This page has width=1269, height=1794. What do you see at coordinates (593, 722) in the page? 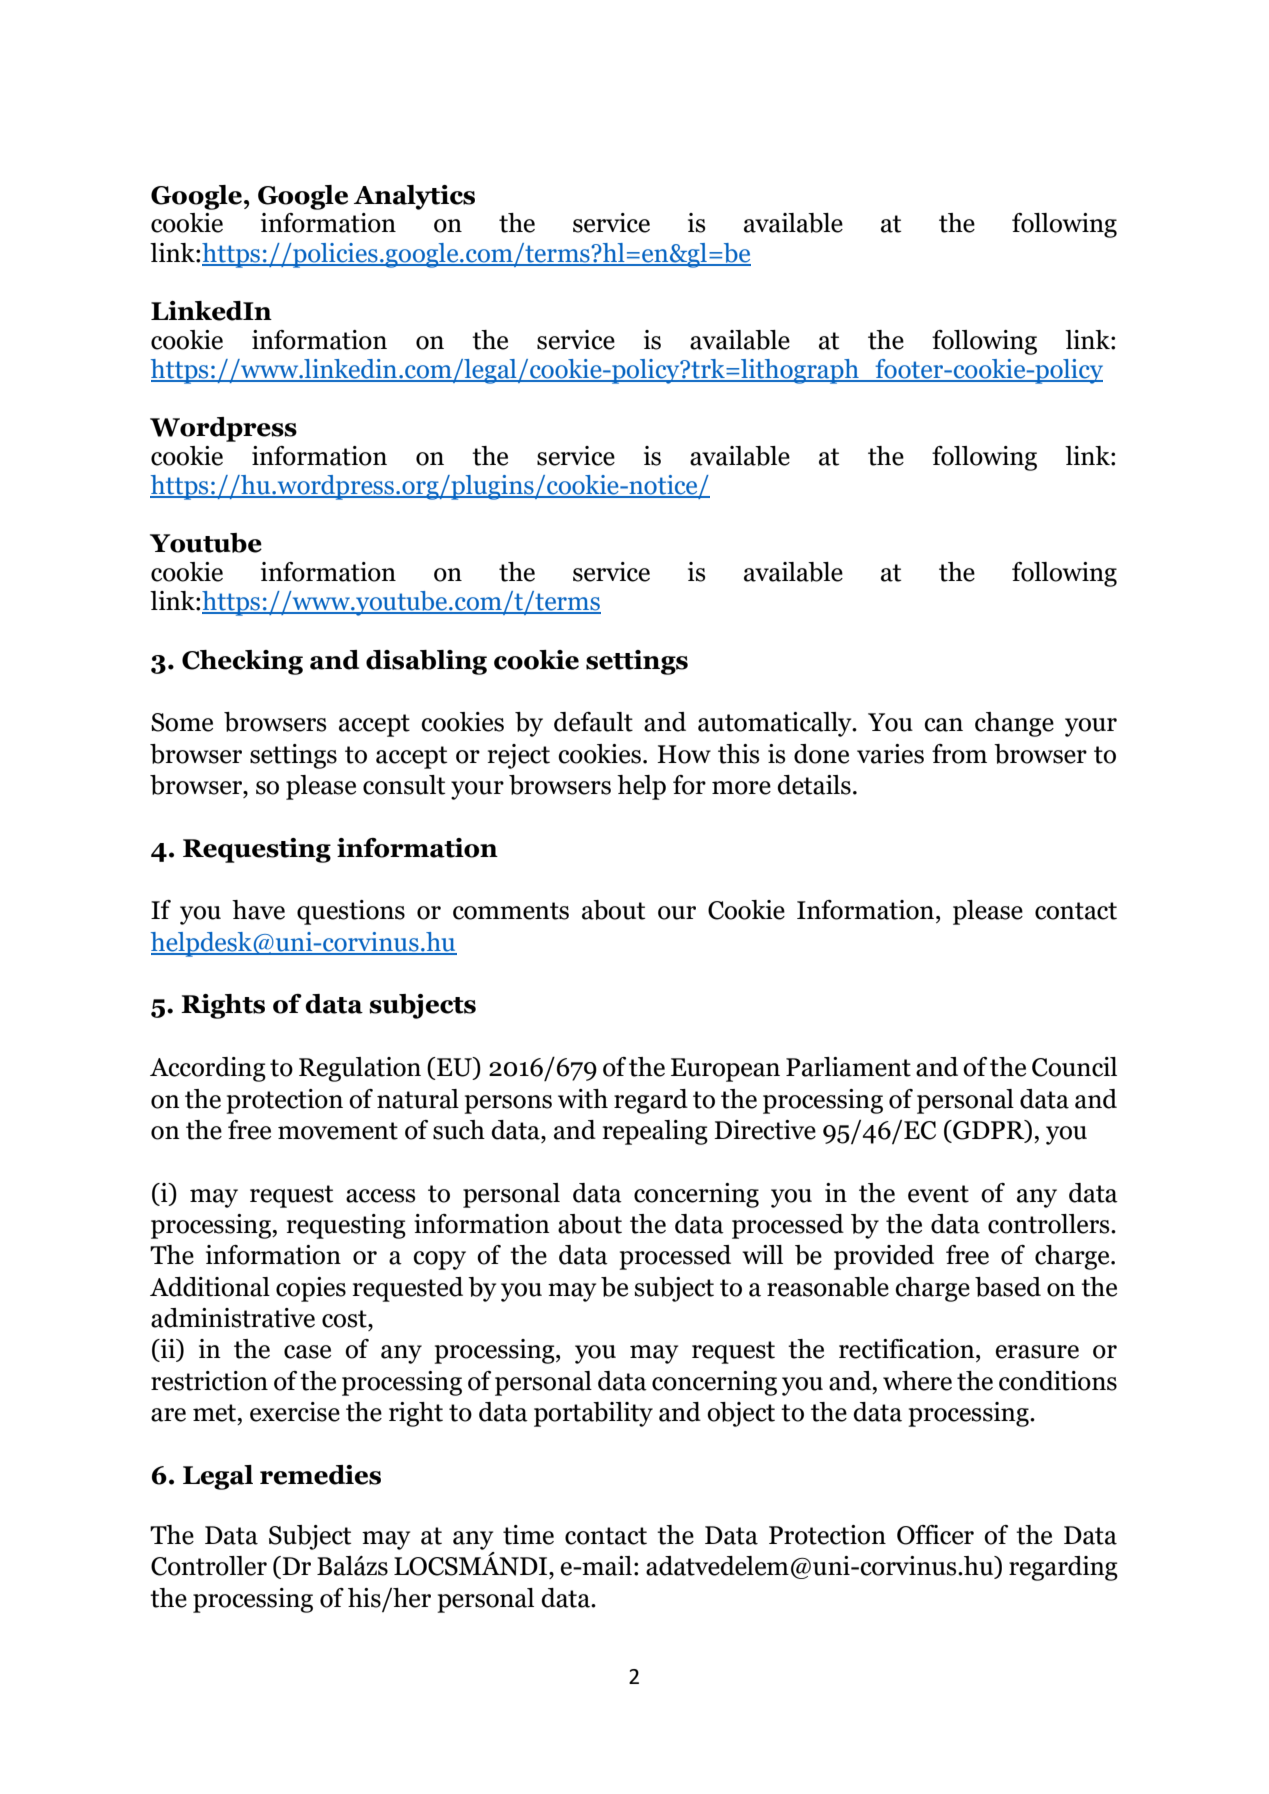
I see `default` at bounding box center [593, 722].
